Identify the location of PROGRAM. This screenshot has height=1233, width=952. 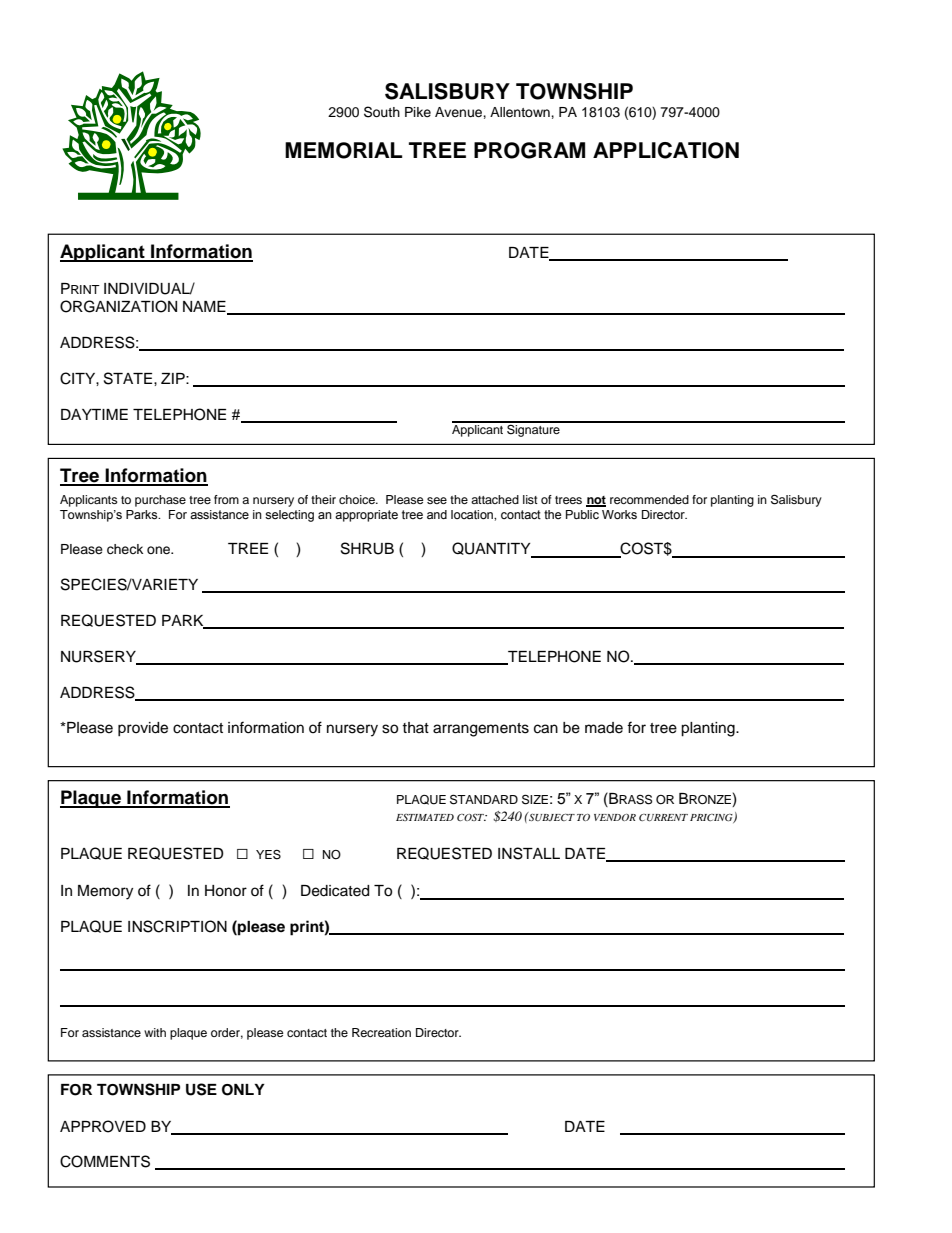
(529, 150).
